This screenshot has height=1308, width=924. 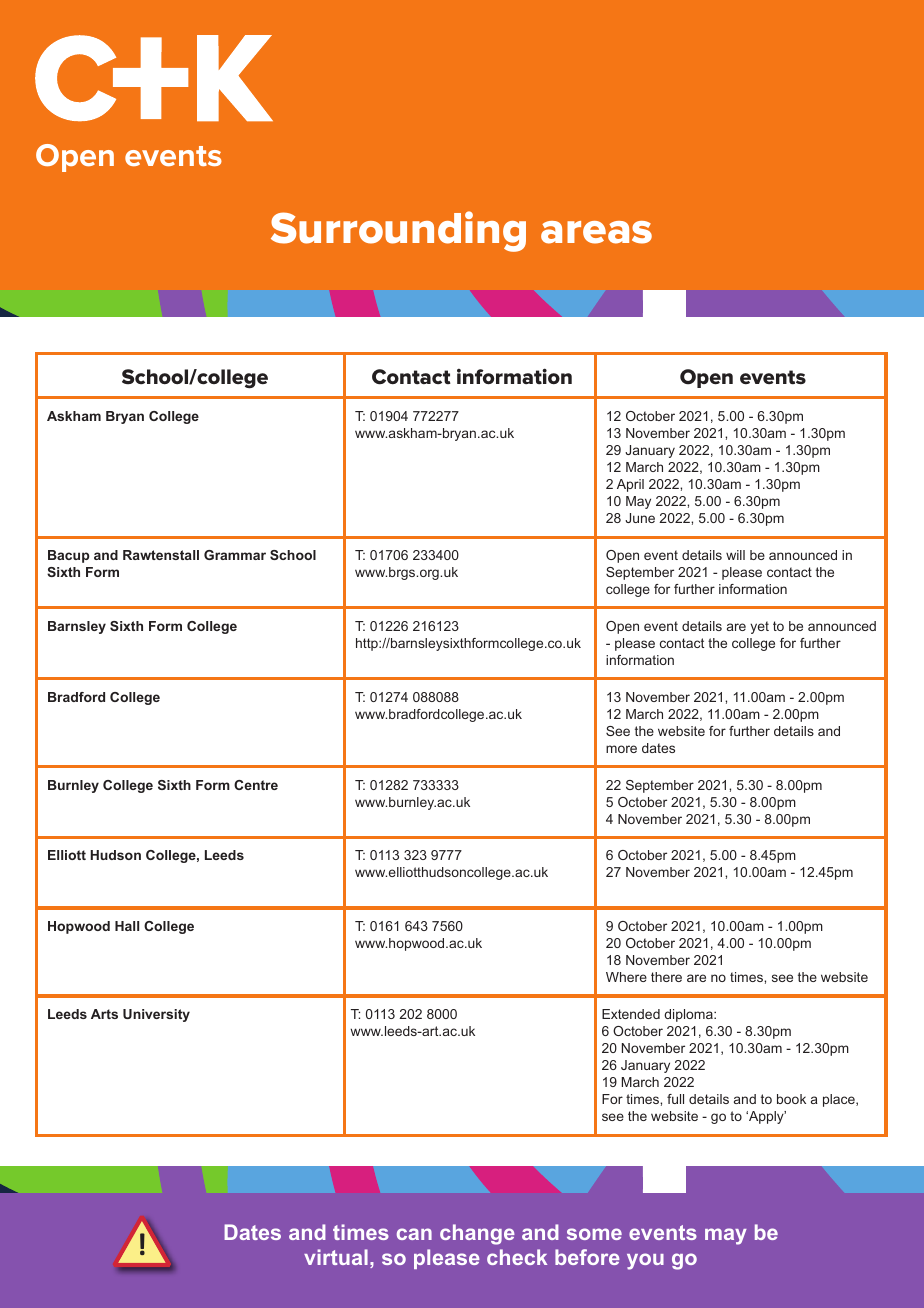 What do you see at coordinates (626, 977) in the screenshot?
I see `Where` at bounding box center [626, 977].
